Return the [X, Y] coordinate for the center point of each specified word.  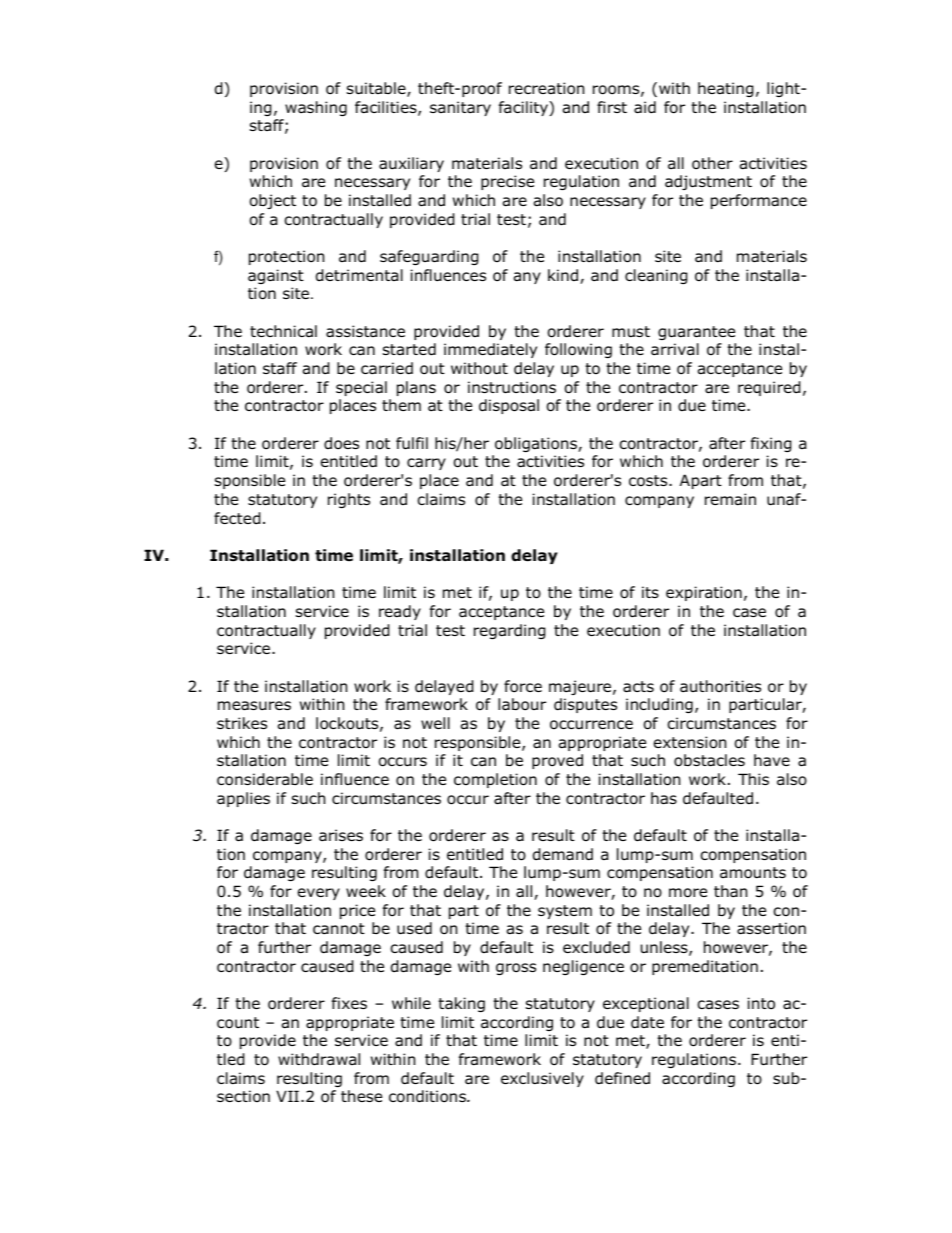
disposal [509, 406]
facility [524, 108]
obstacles [709, 760]
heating [726, 89]
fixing [771, 444]
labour [522, 704]
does [341, 443]
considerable [265, 779]
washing [316, 108]
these [361, 1096]
